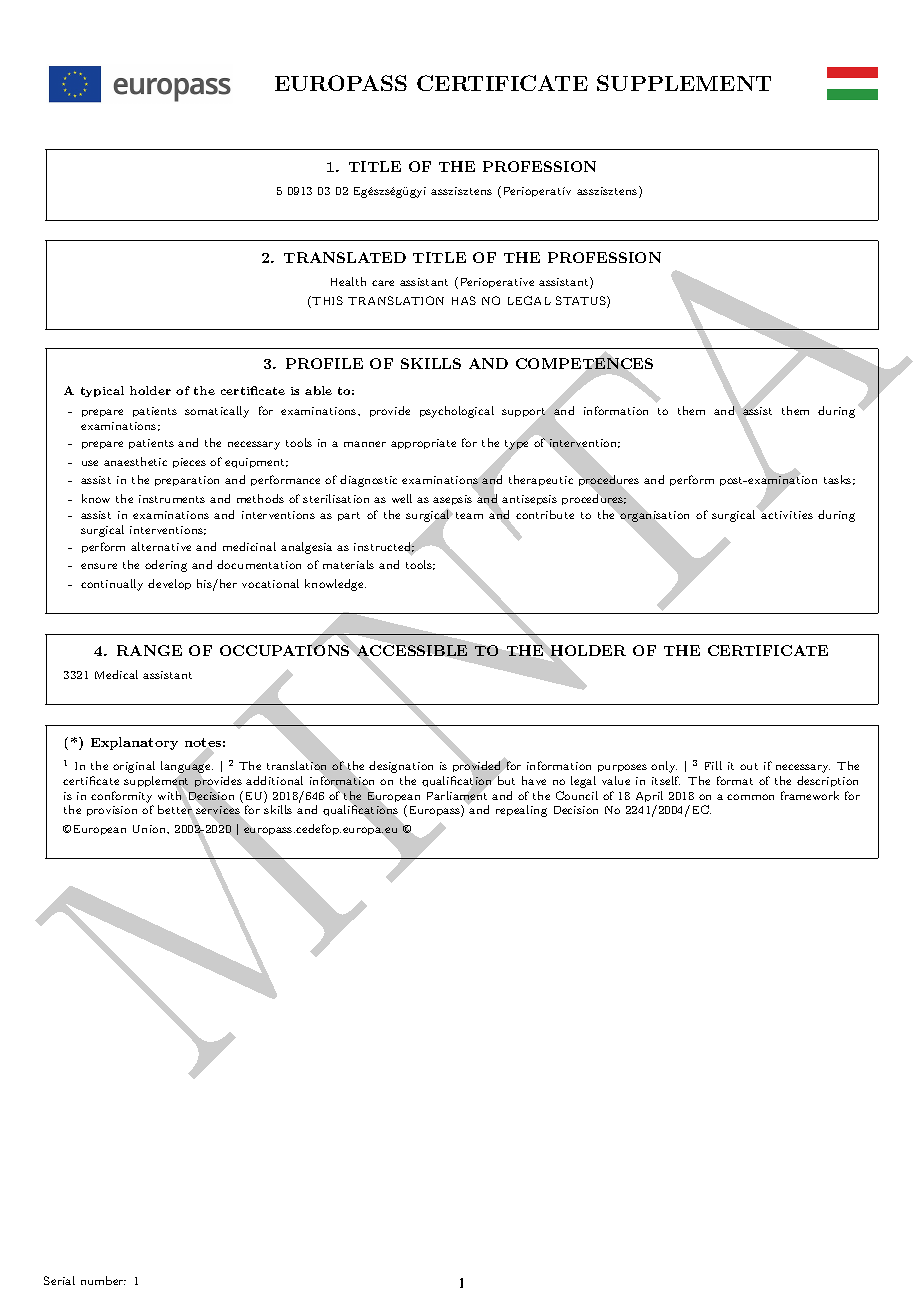  I want to click on number, so click(103, 1280).
